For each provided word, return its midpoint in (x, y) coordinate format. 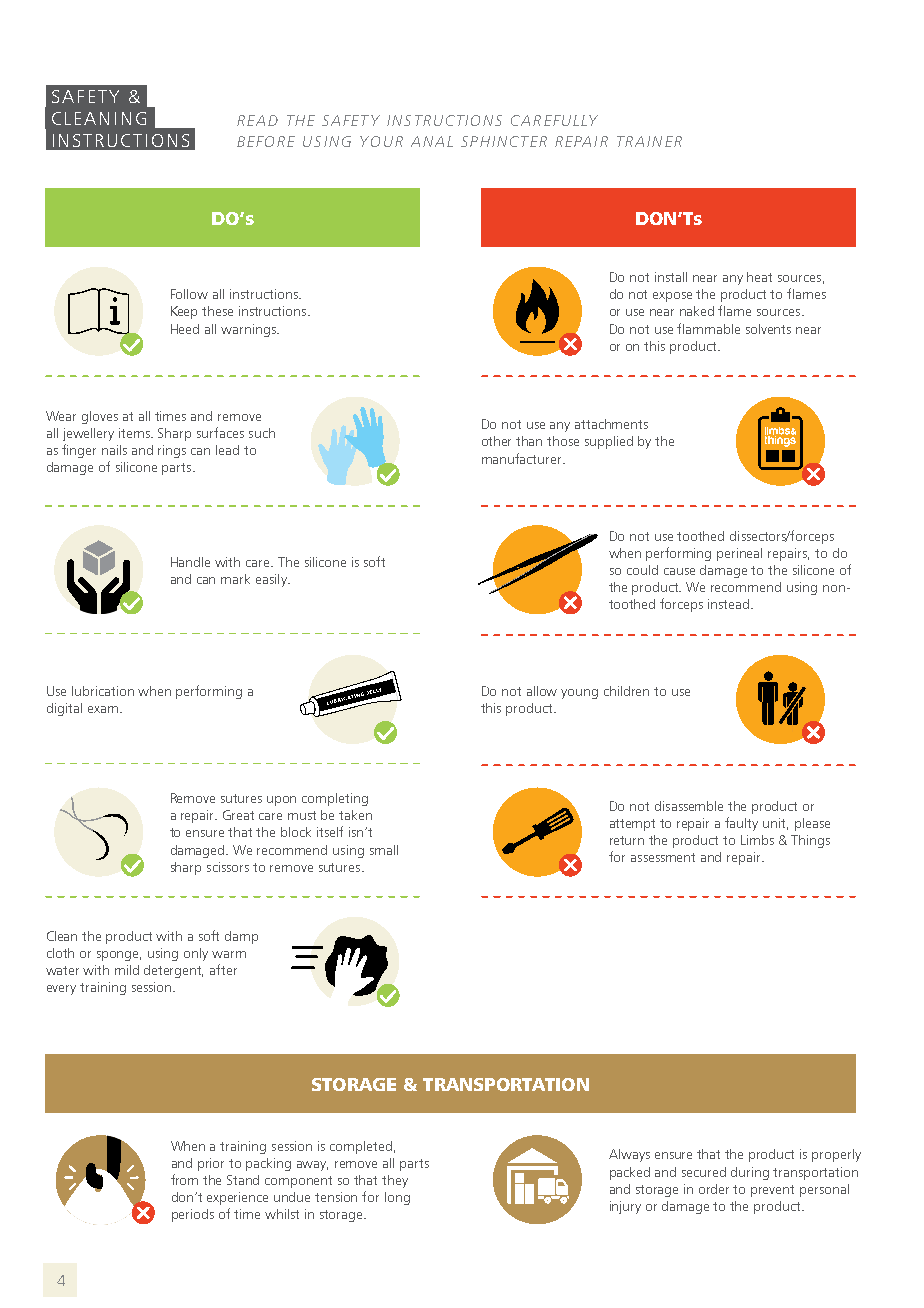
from (184, 1179)
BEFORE (266, 141)
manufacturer (523, 458)
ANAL (432, 141)
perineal (739, 554)
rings (172, 451)
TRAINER (649, 141)
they (395, 1181)
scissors (228, 867)
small (384, 850)
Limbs (757, 840)
